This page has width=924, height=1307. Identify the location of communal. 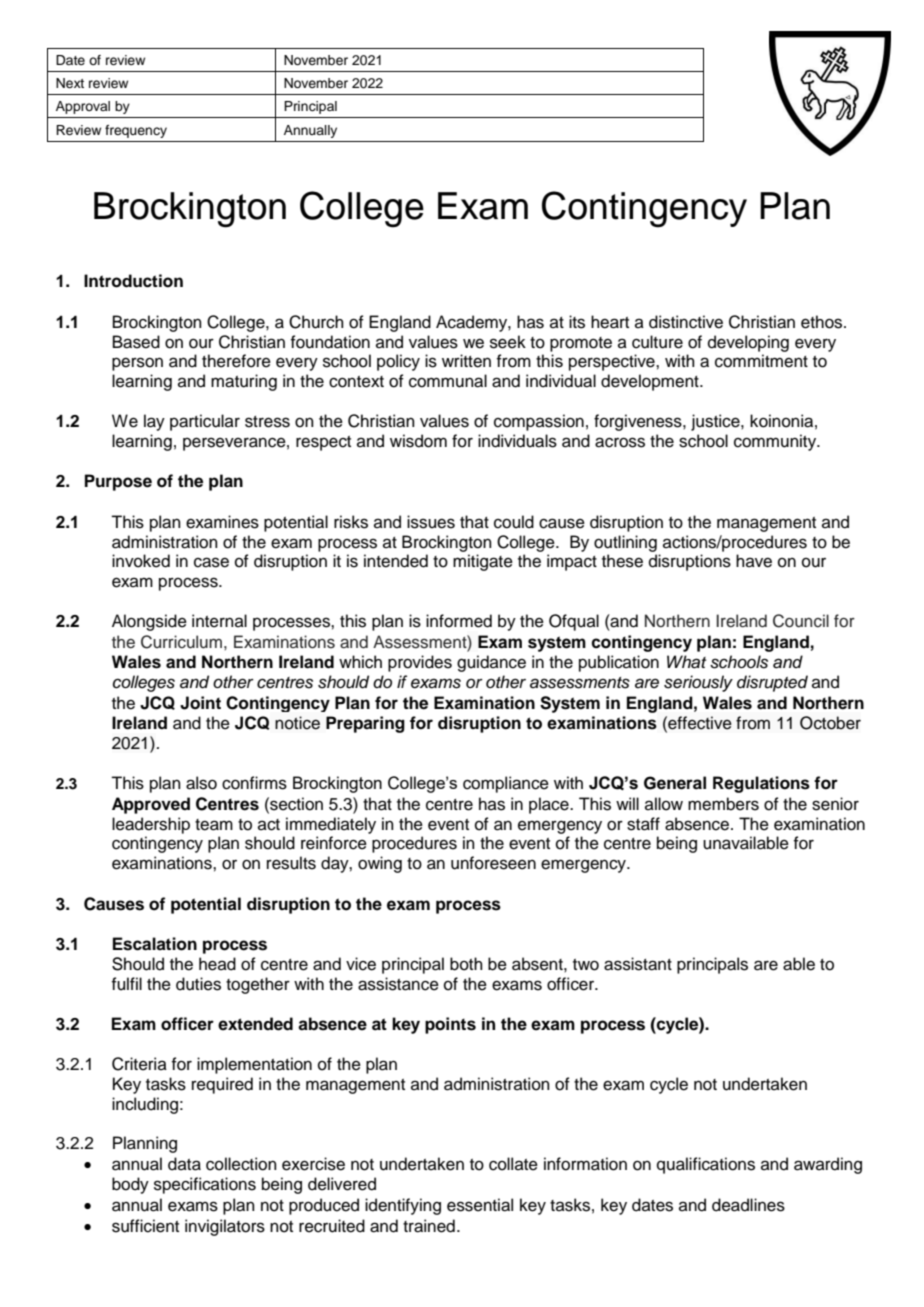
(448, 381).
